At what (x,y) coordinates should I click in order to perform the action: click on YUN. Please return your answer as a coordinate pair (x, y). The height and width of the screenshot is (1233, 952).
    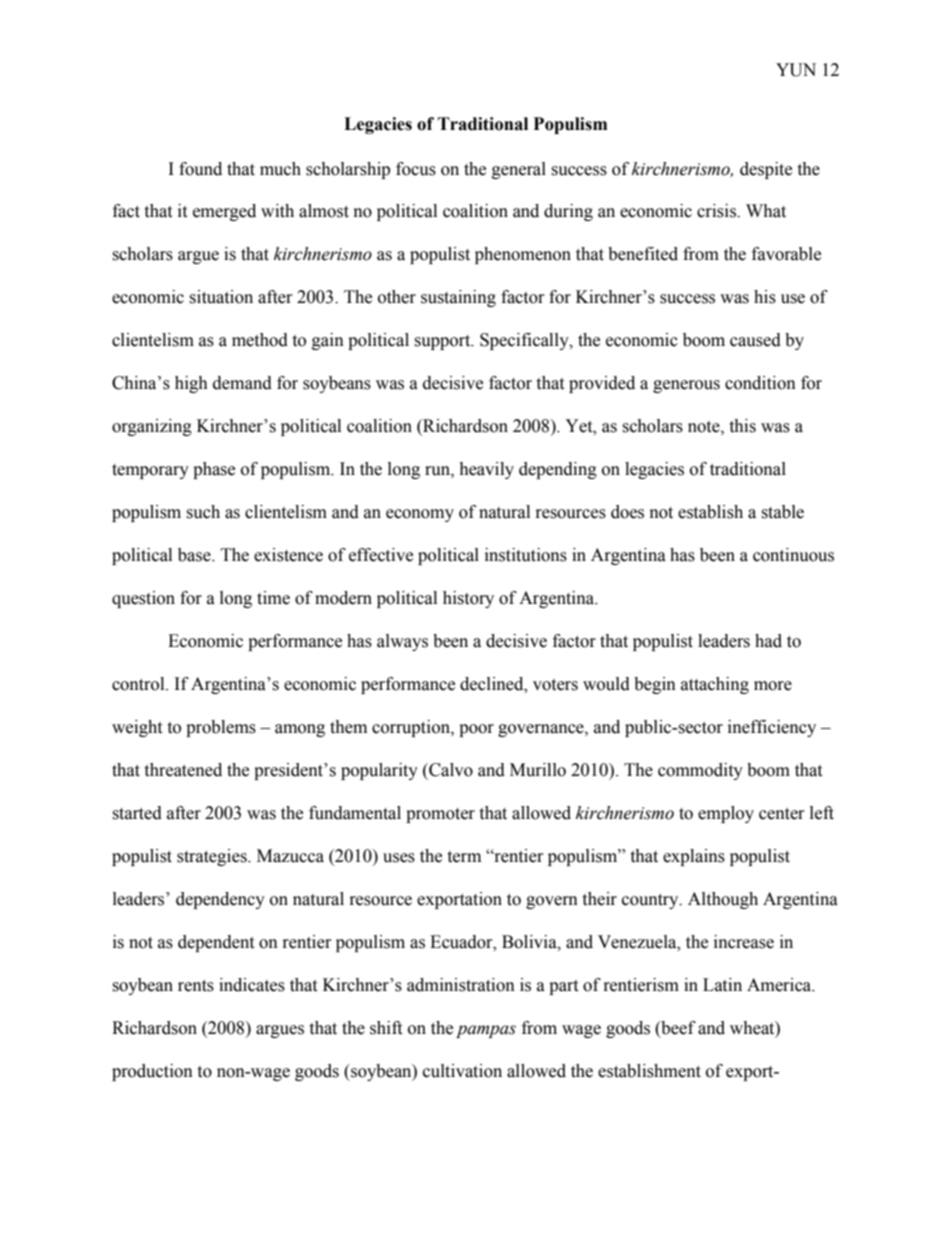
    Looking at the image, I should click on (796, 70).
